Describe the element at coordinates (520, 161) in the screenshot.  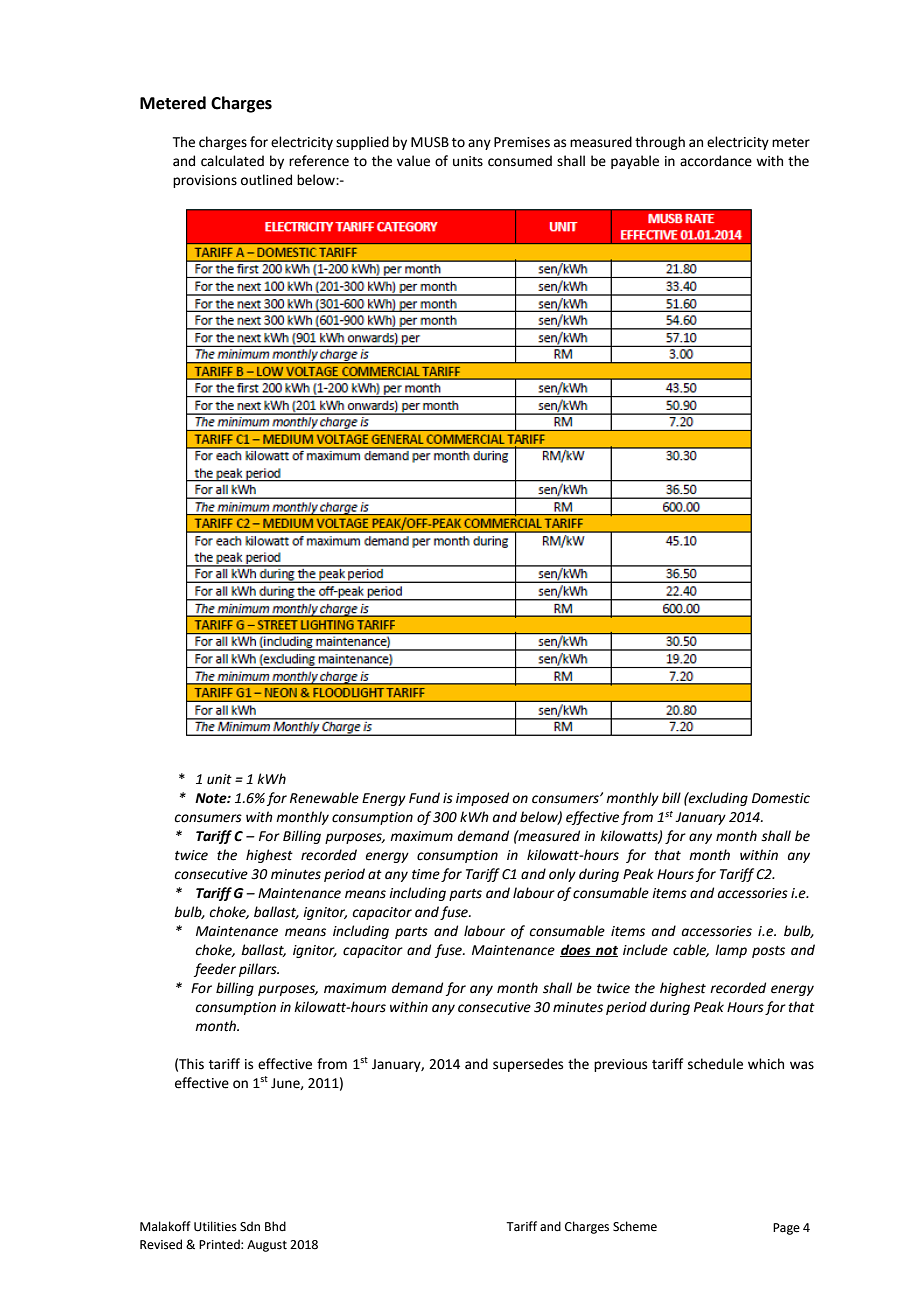
I see `consumed` at that location.
